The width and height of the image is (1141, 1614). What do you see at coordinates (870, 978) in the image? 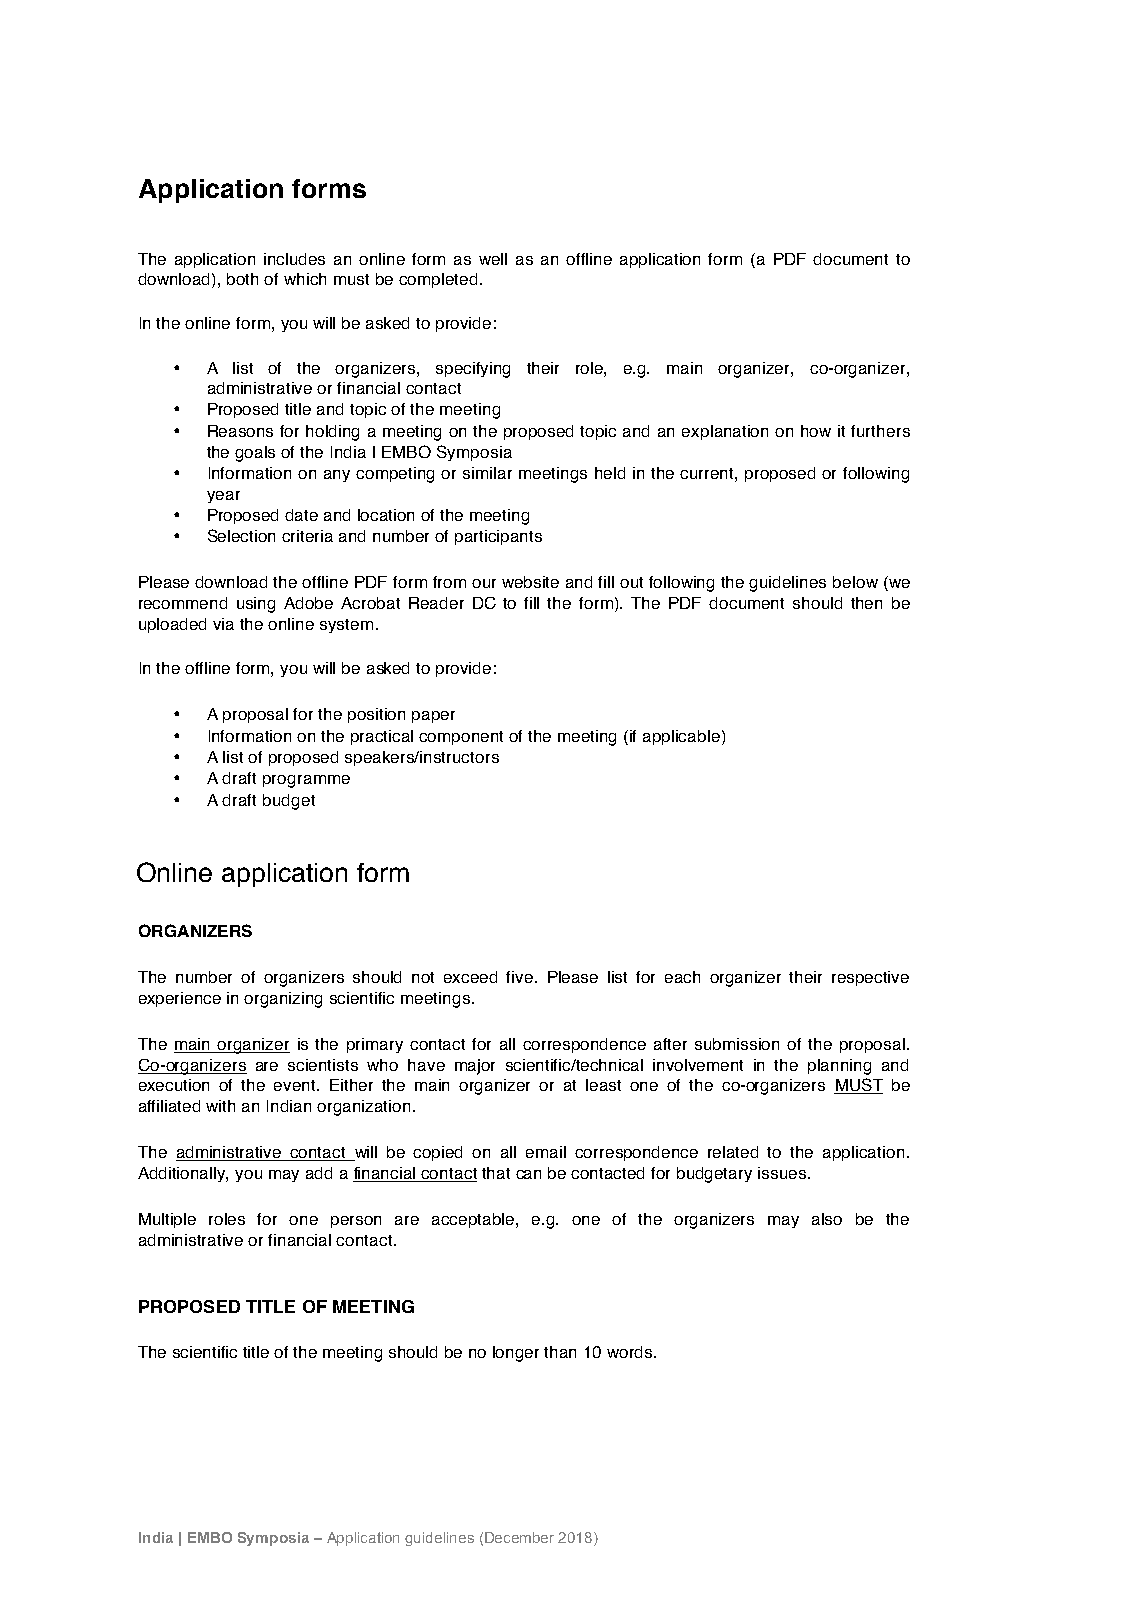
I see `respective` at bounding box center [870, 978].
